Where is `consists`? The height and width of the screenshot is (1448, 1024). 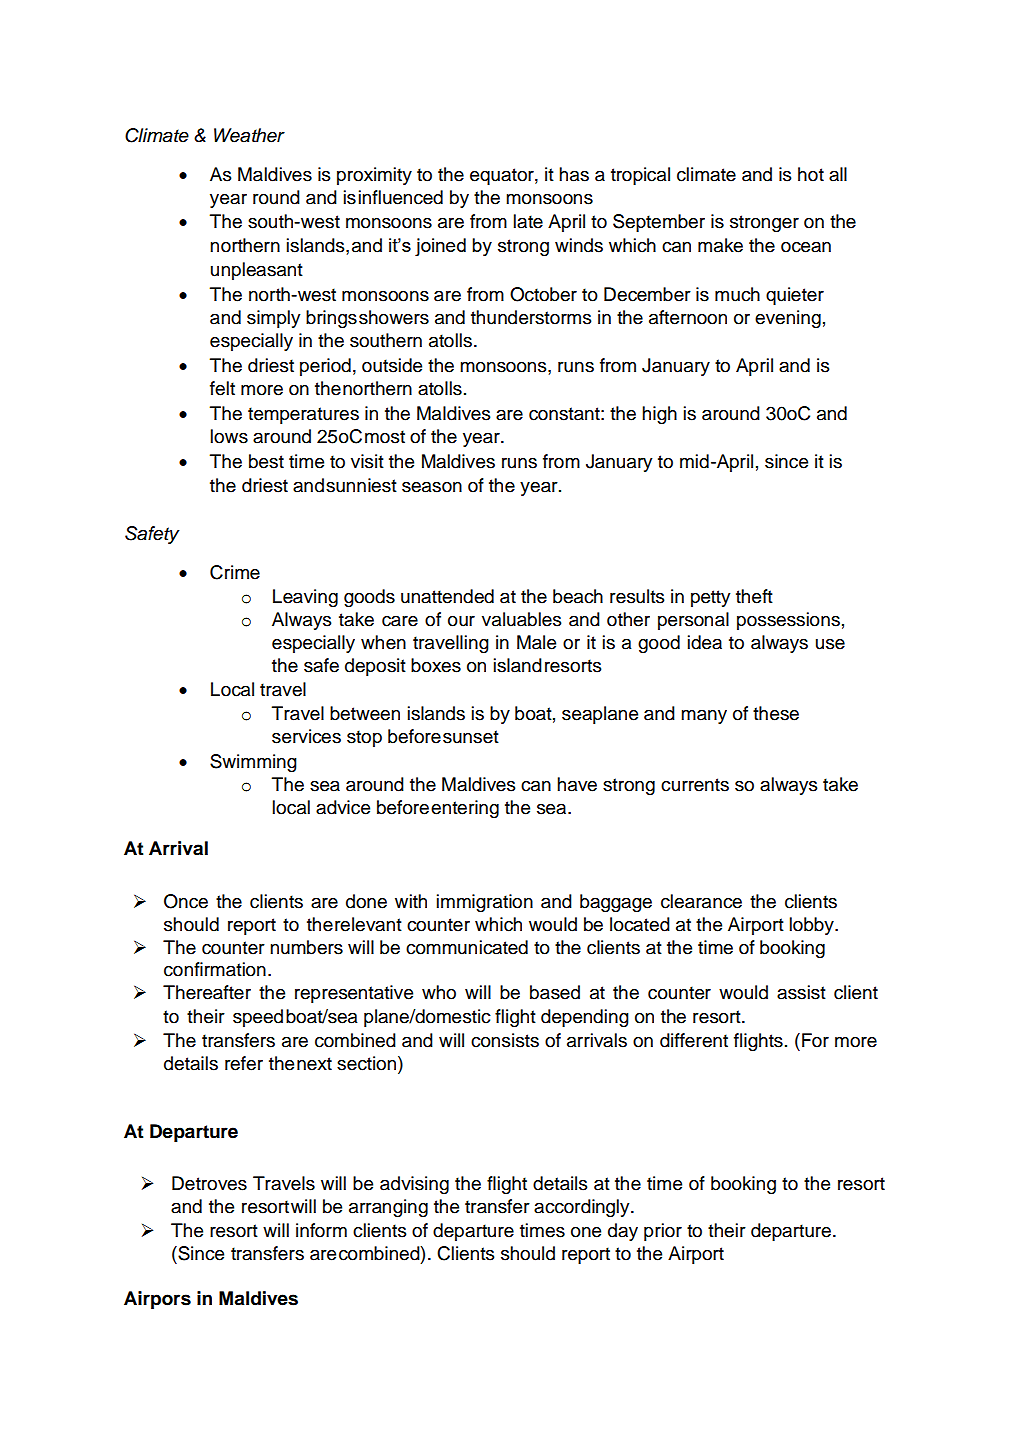
consists is located at coordinates (505, 1040).
